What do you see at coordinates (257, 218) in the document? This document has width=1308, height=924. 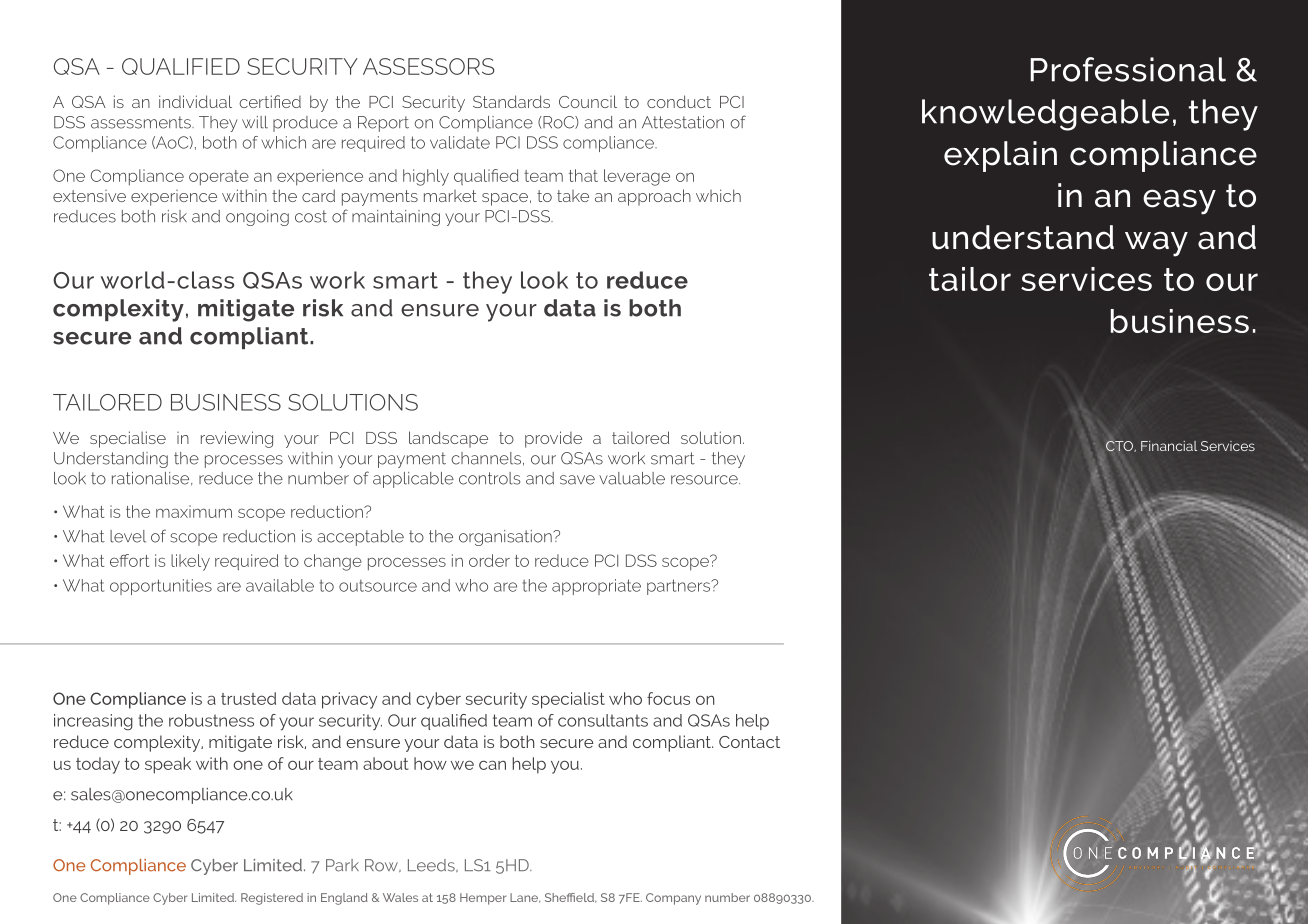 I see `ongoing` at bounding box center [257, 218].
